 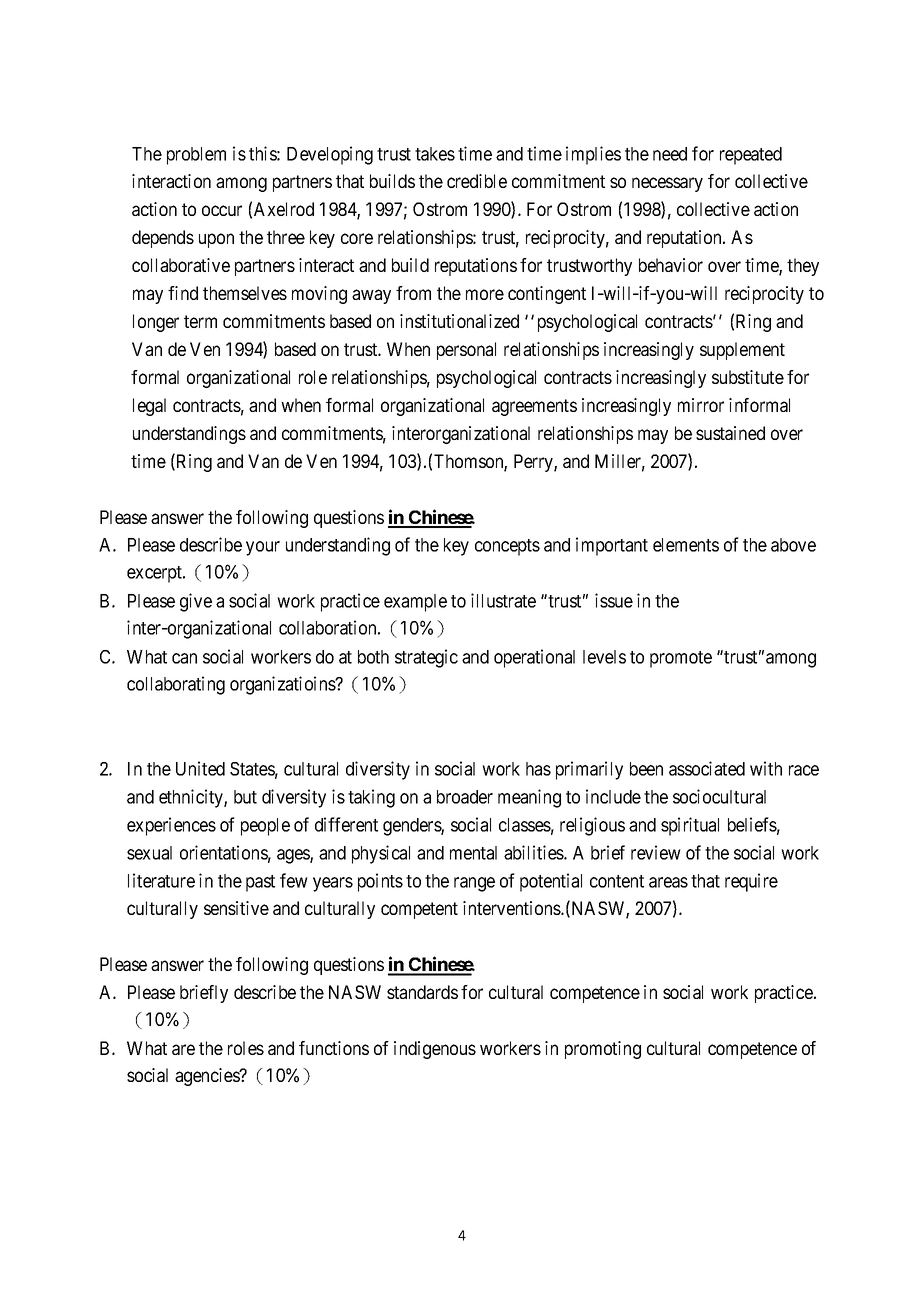 What do you see at coordinates (435, 1050) in the screenshot?
I see `indigenous` at bounding box center [435, 1050].
